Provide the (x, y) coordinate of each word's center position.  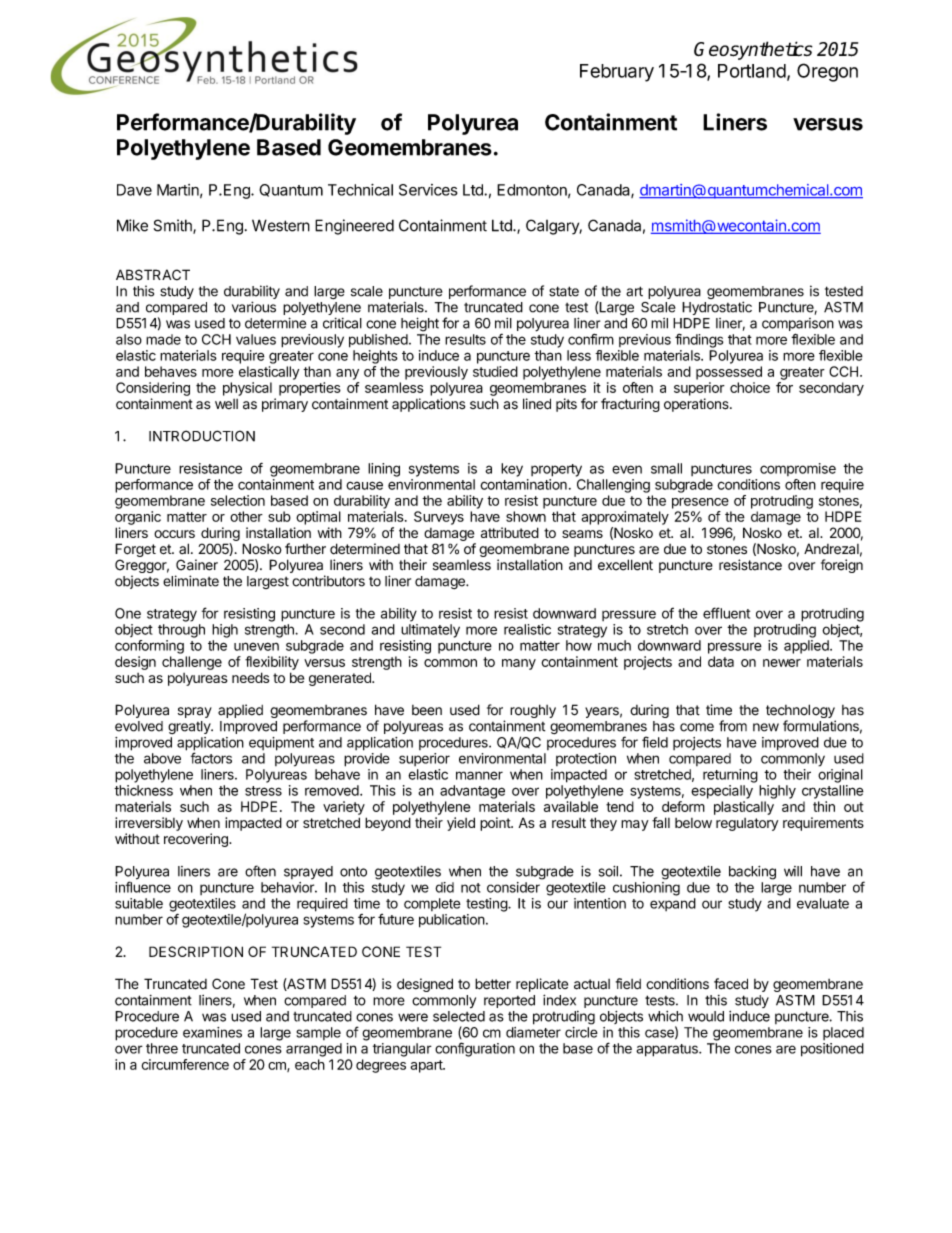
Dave (134, 190)
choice (750, 387)
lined (537, 404)
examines (212, 1032)
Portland (752, 71)
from (733, 726)
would (706, 1016)
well (226, 404)
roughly (533, 711)
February (617, 73)
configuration (475, 1049)
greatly (190, 727)
